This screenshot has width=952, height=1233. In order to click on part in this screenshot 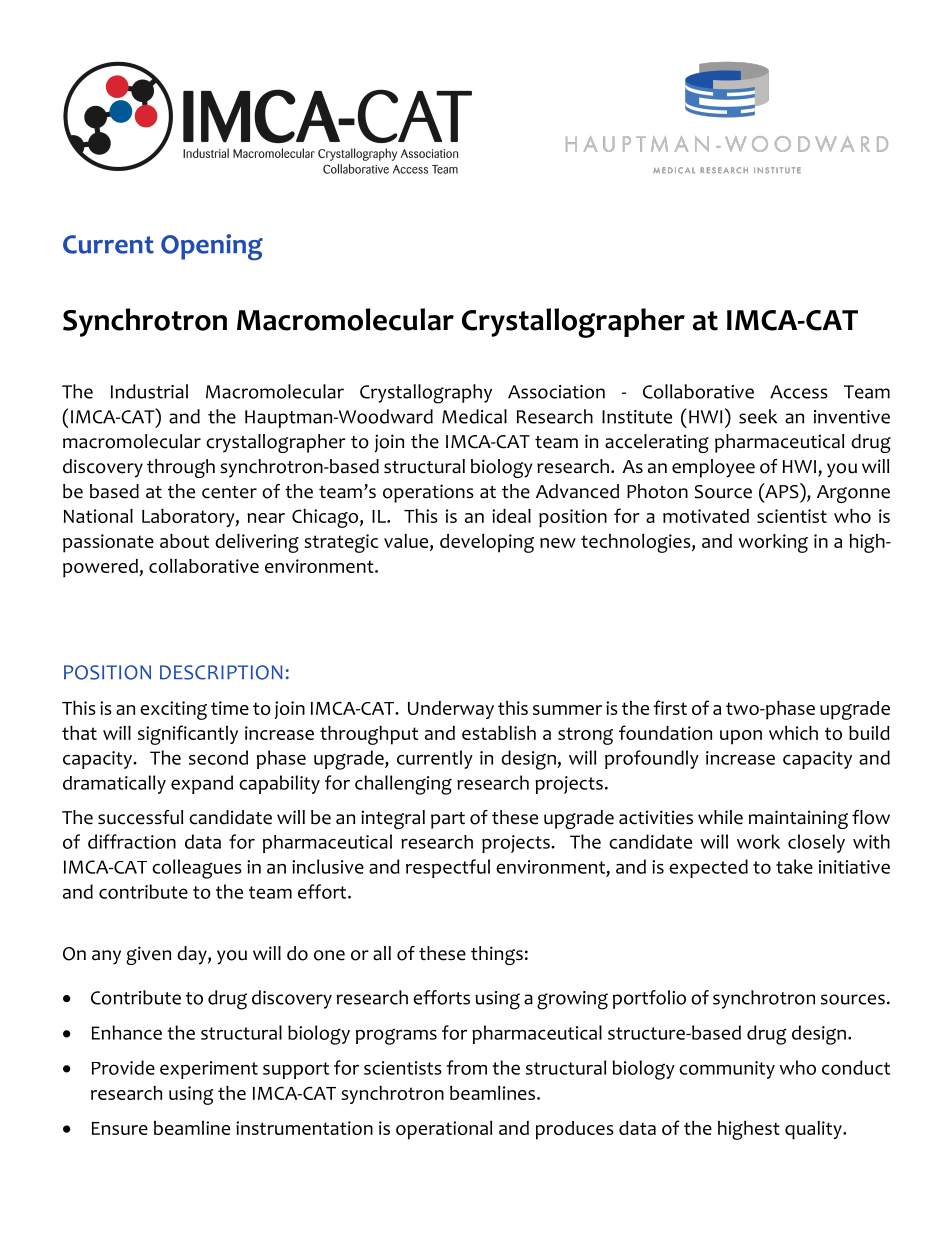, I will do `click(448, 820)`.
